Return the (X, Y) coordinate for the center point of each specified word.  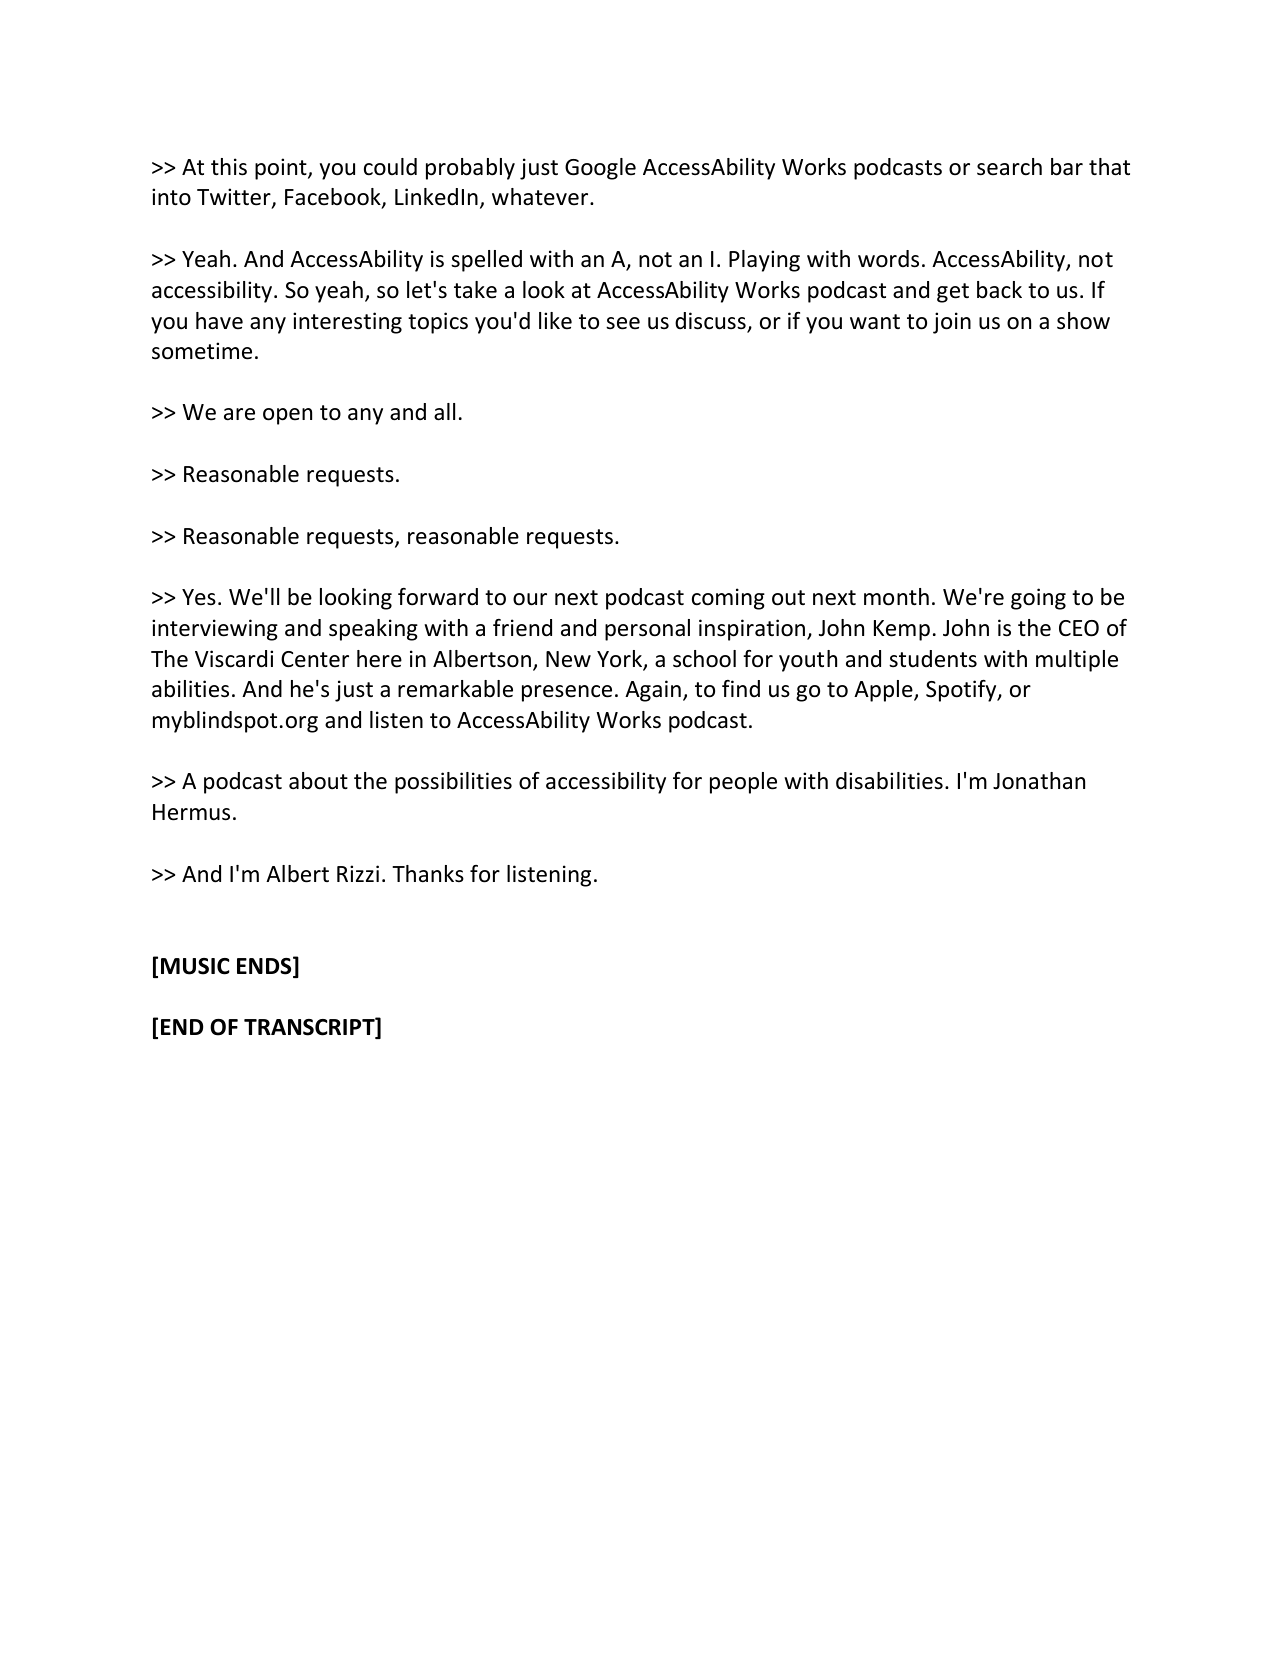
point (282, 169)
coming (728, 599)
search (1009, 167)
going (1038, 599)
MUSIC (195, 966)
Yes (199, 597)
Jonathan (1039, 781)
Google (600, 169)
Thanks (428, 874)
